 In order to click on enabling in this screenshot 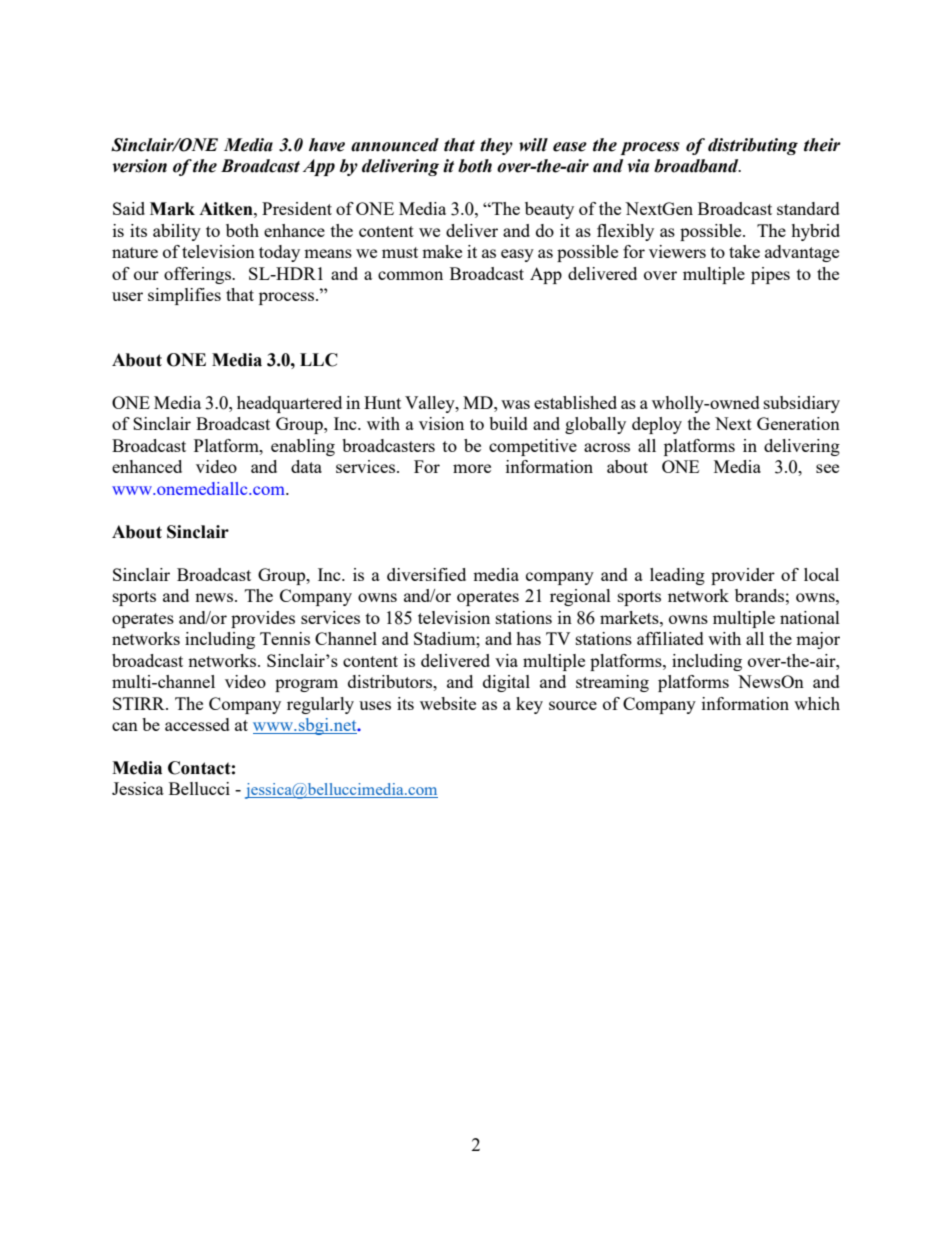, I will do `click(303, 447)`.
